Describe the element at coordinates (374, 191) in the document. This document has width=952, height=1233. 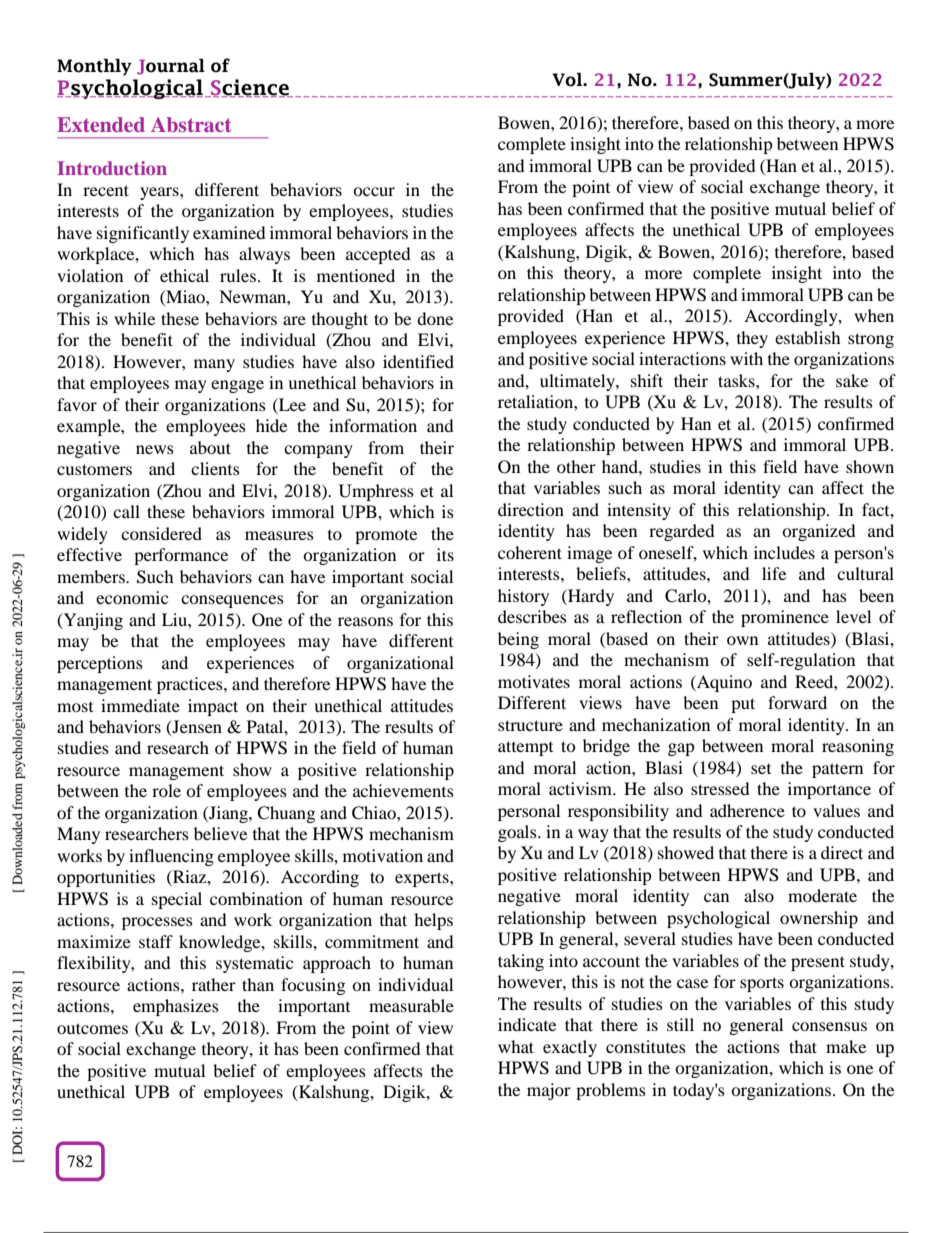
I see `occur` at that location.
